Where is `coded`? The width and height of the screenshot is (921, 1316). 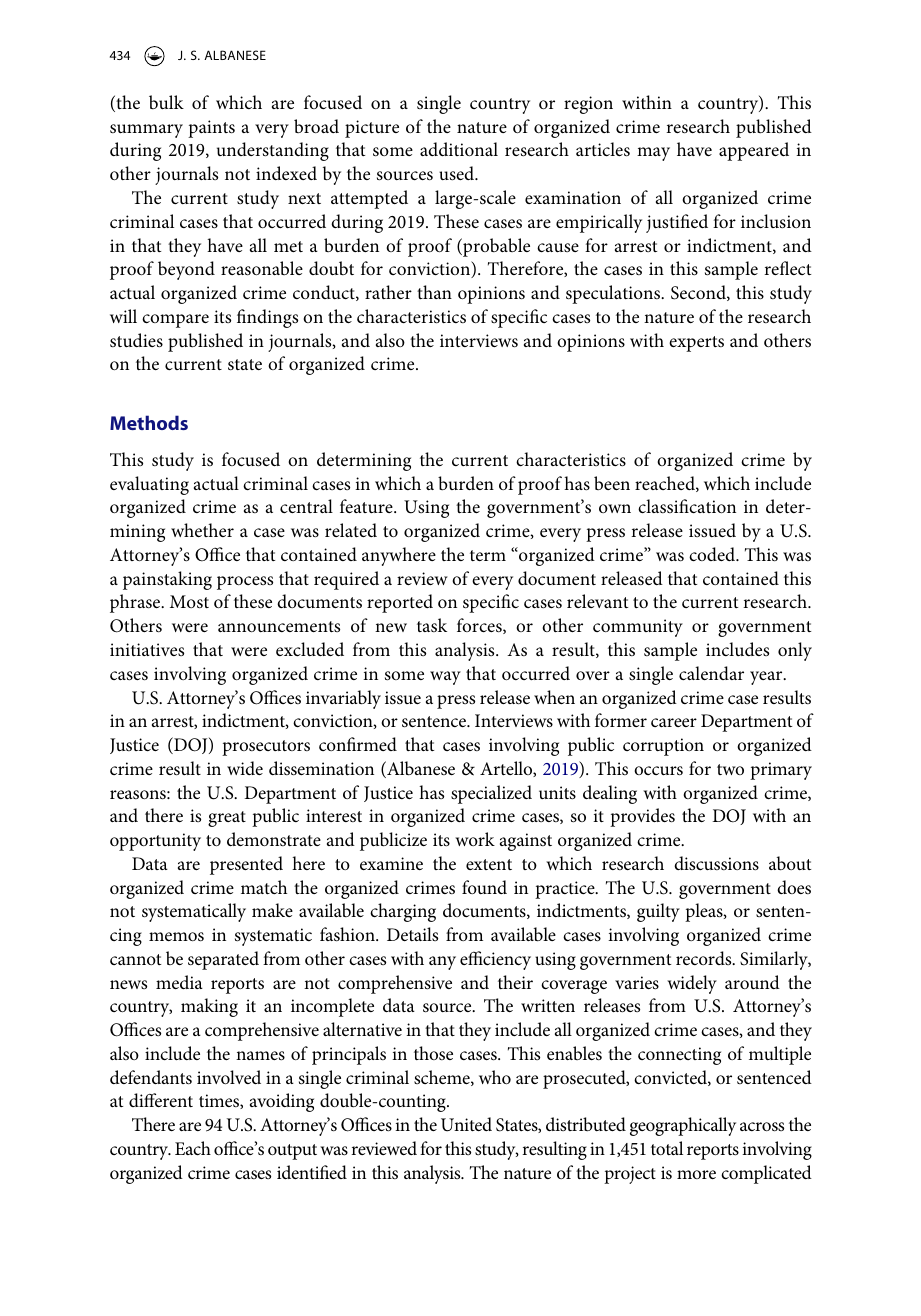
coded is located at coordinates (713, 554).
